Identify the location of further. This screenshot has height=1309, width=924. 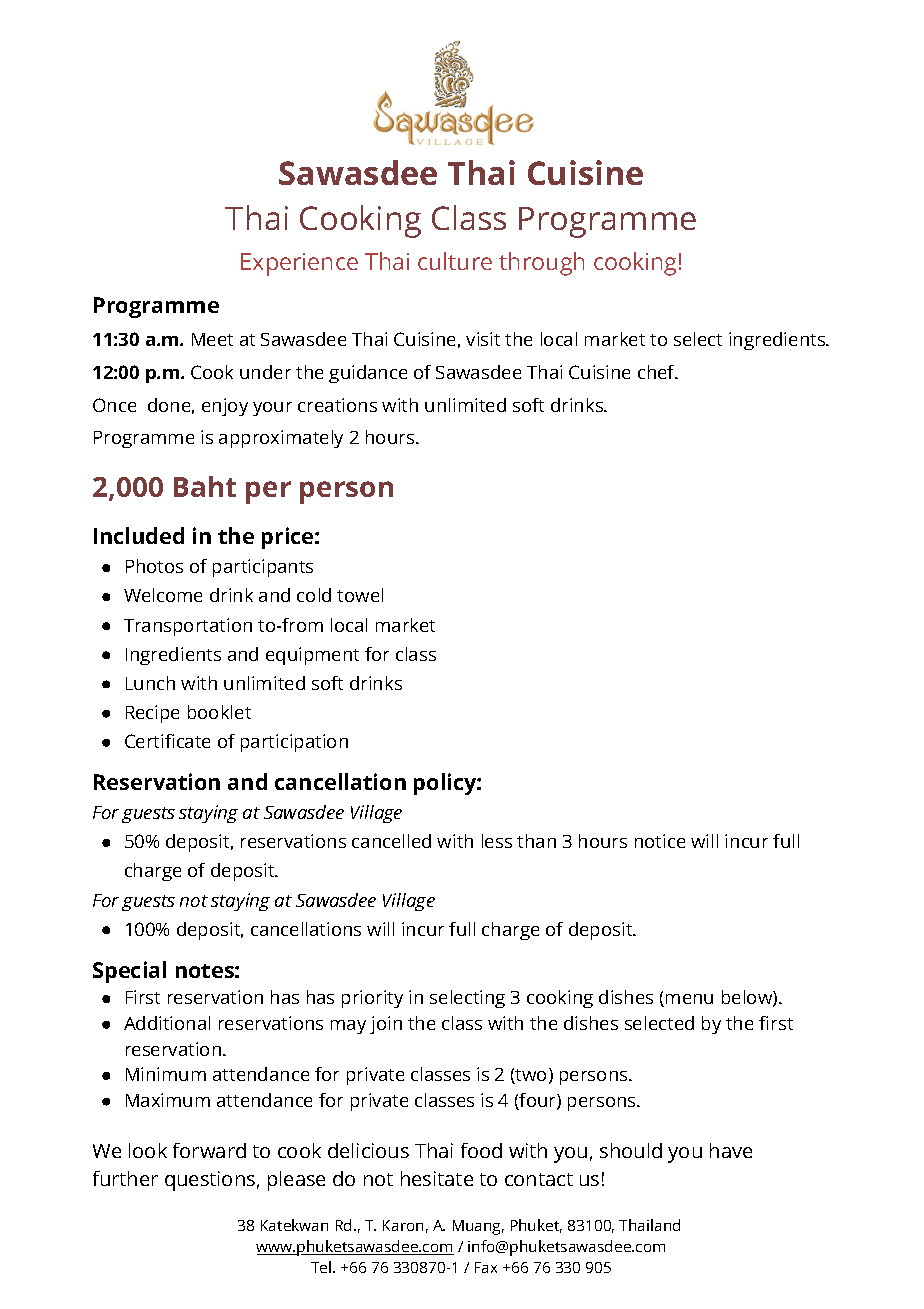
(125, 1178).
